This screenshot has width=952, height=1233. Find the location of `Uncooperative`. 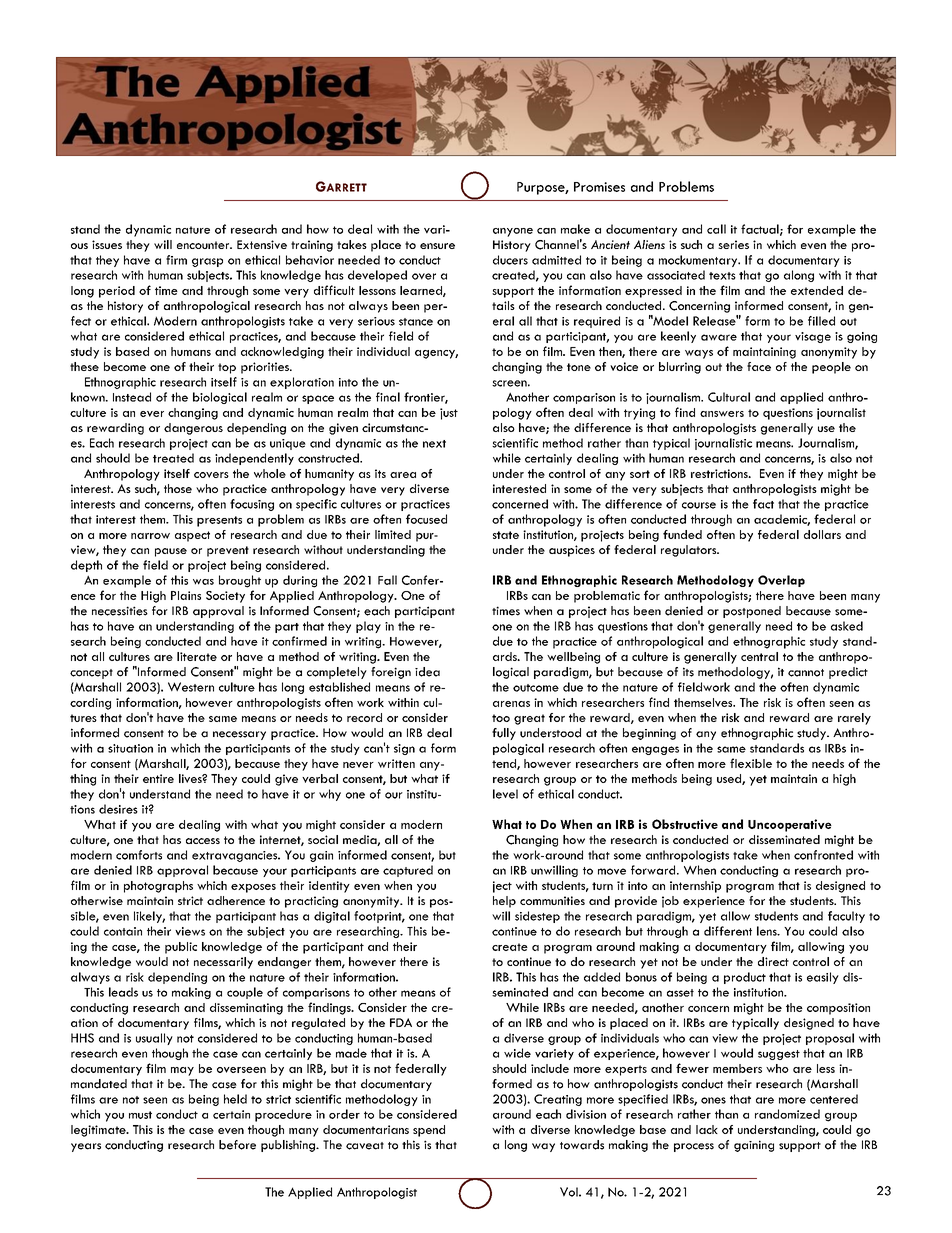

Uncooperative is located at coordinates (790, 825).
